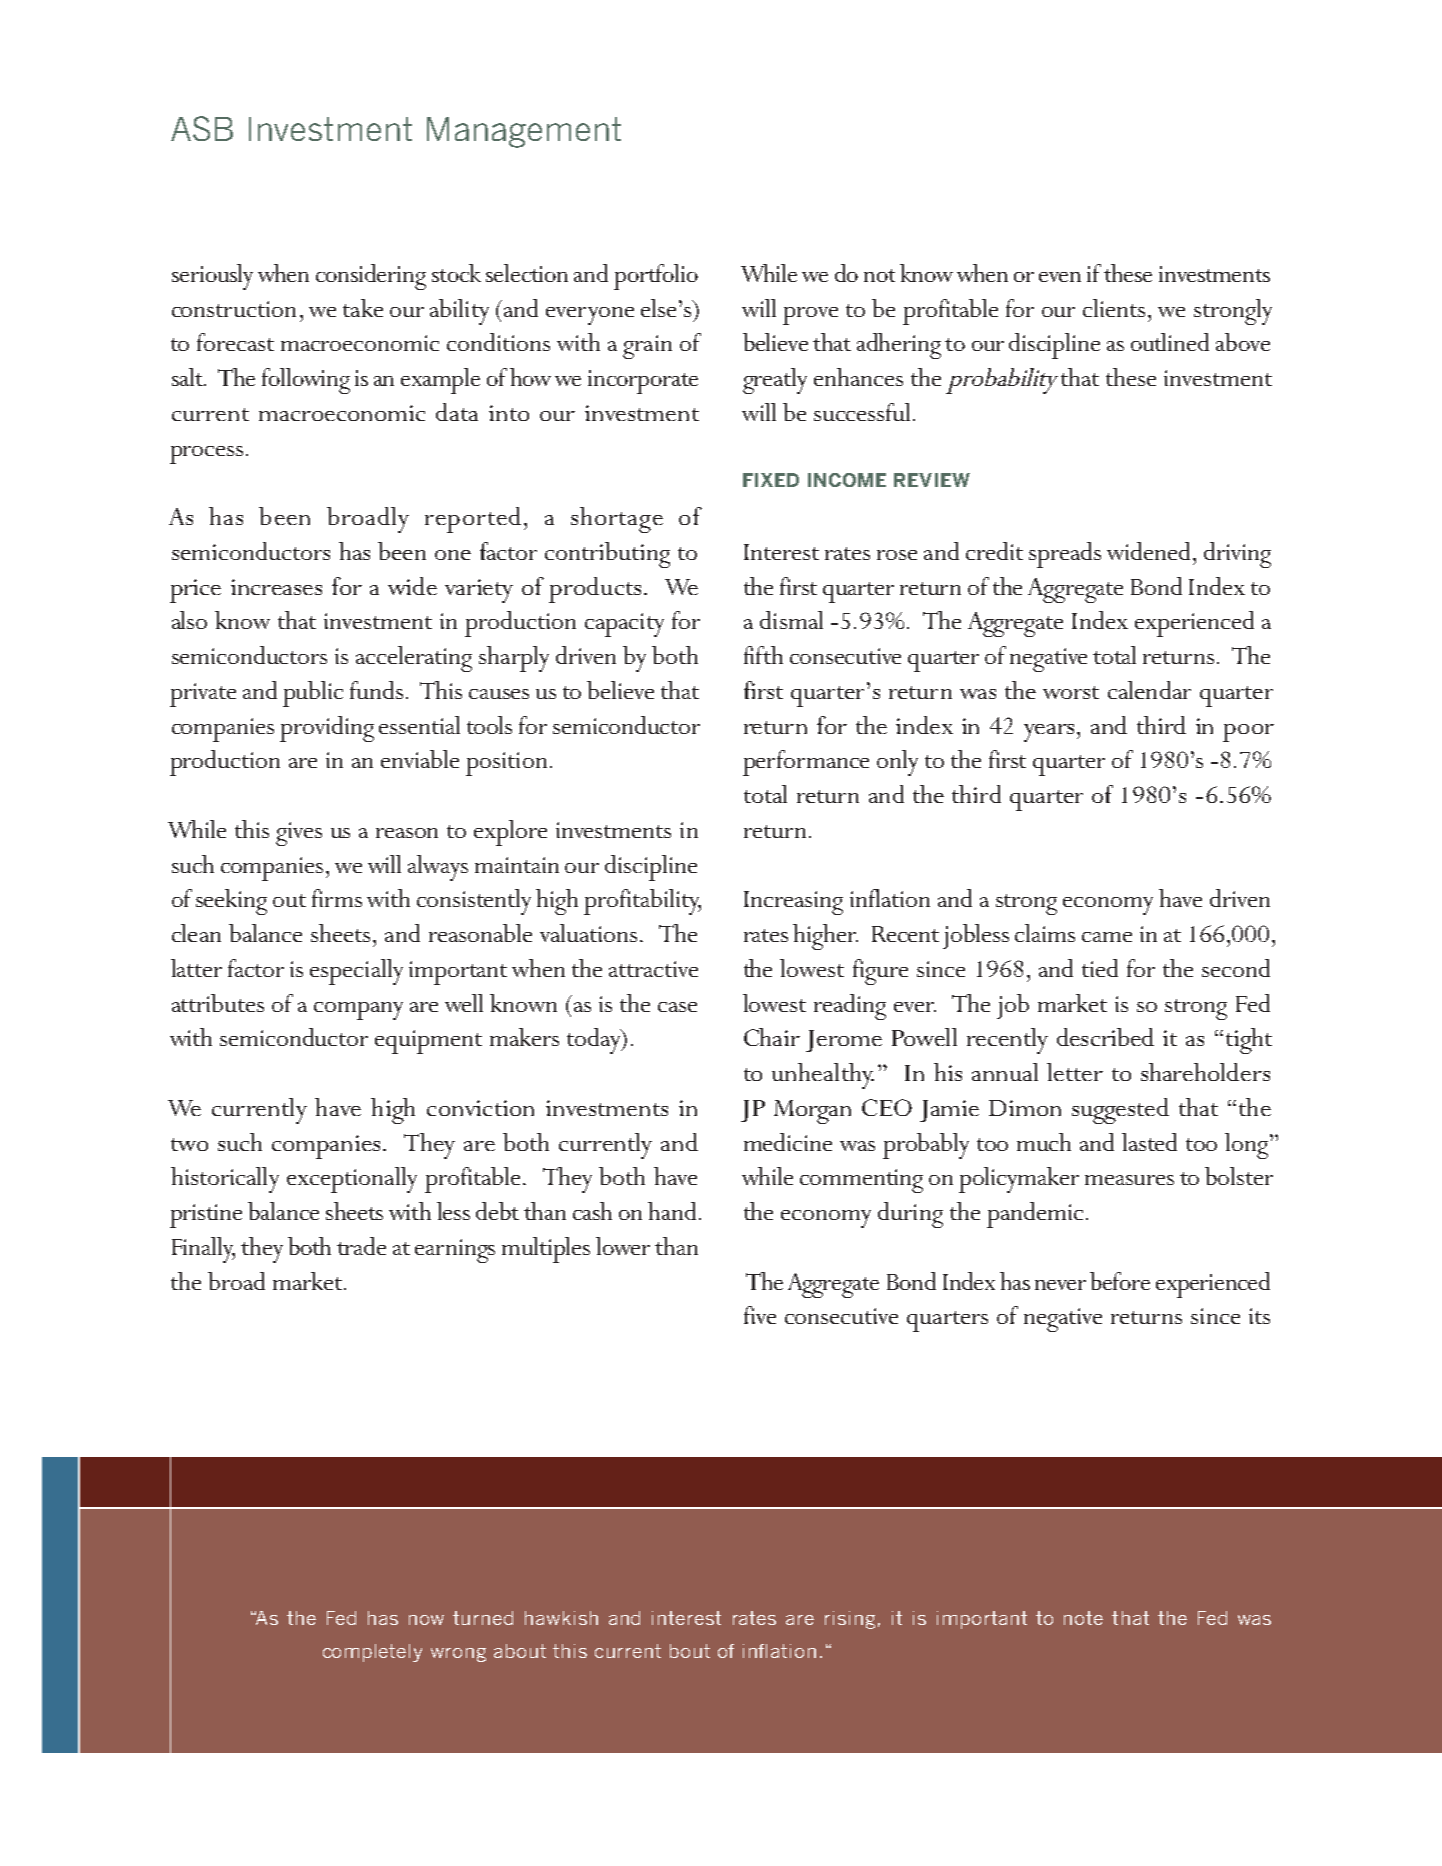 Image resolution: width=1442 pixels, height=1866 pixels. Describe the element at coordinates (372, 1653) in the page. I see `completely` at that location.
